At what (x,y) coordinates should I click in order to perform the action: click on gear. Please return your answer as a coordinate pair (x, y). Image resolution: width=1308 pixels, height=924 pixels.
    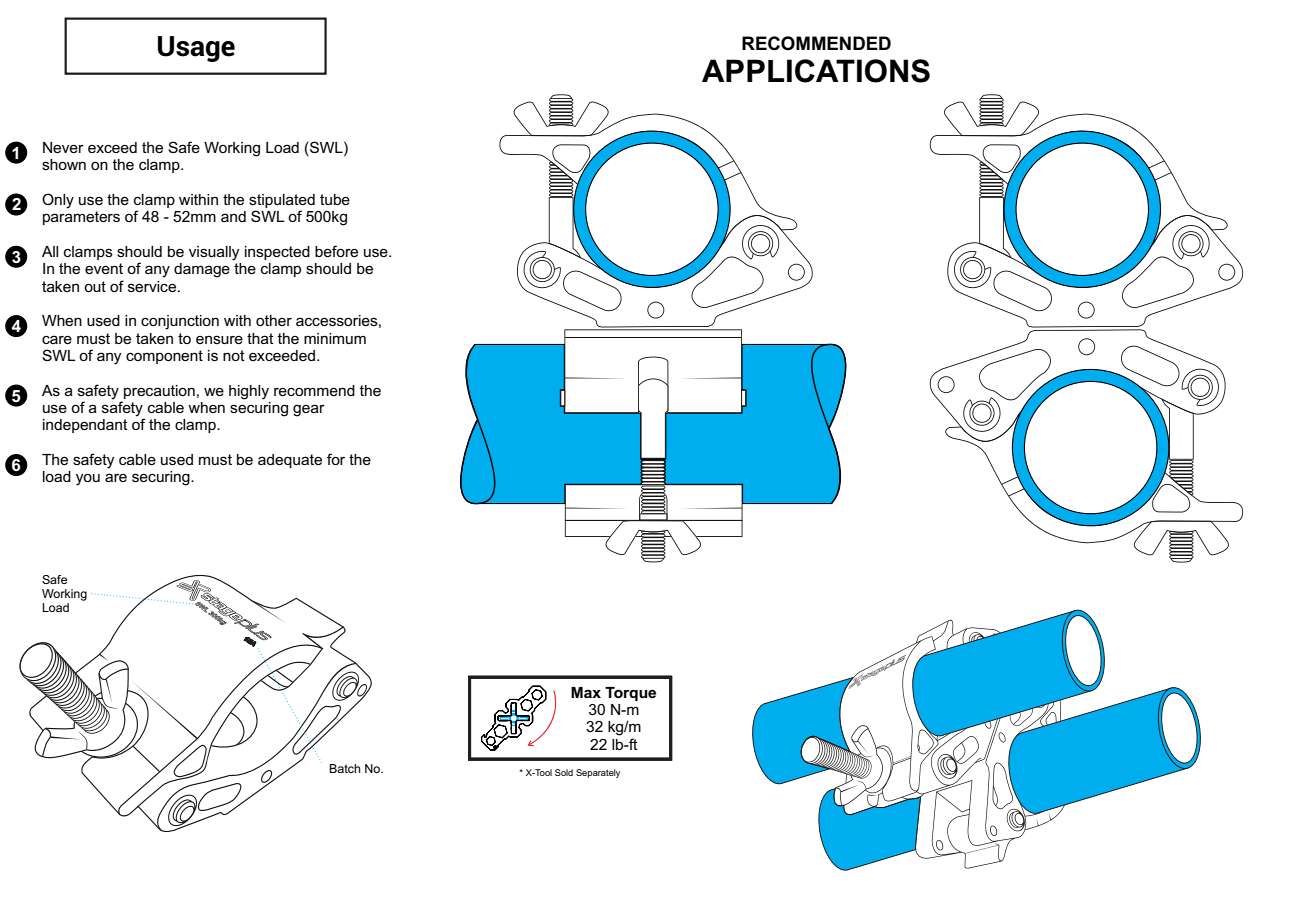
    Looking at the image, I should click on (309, 410).
